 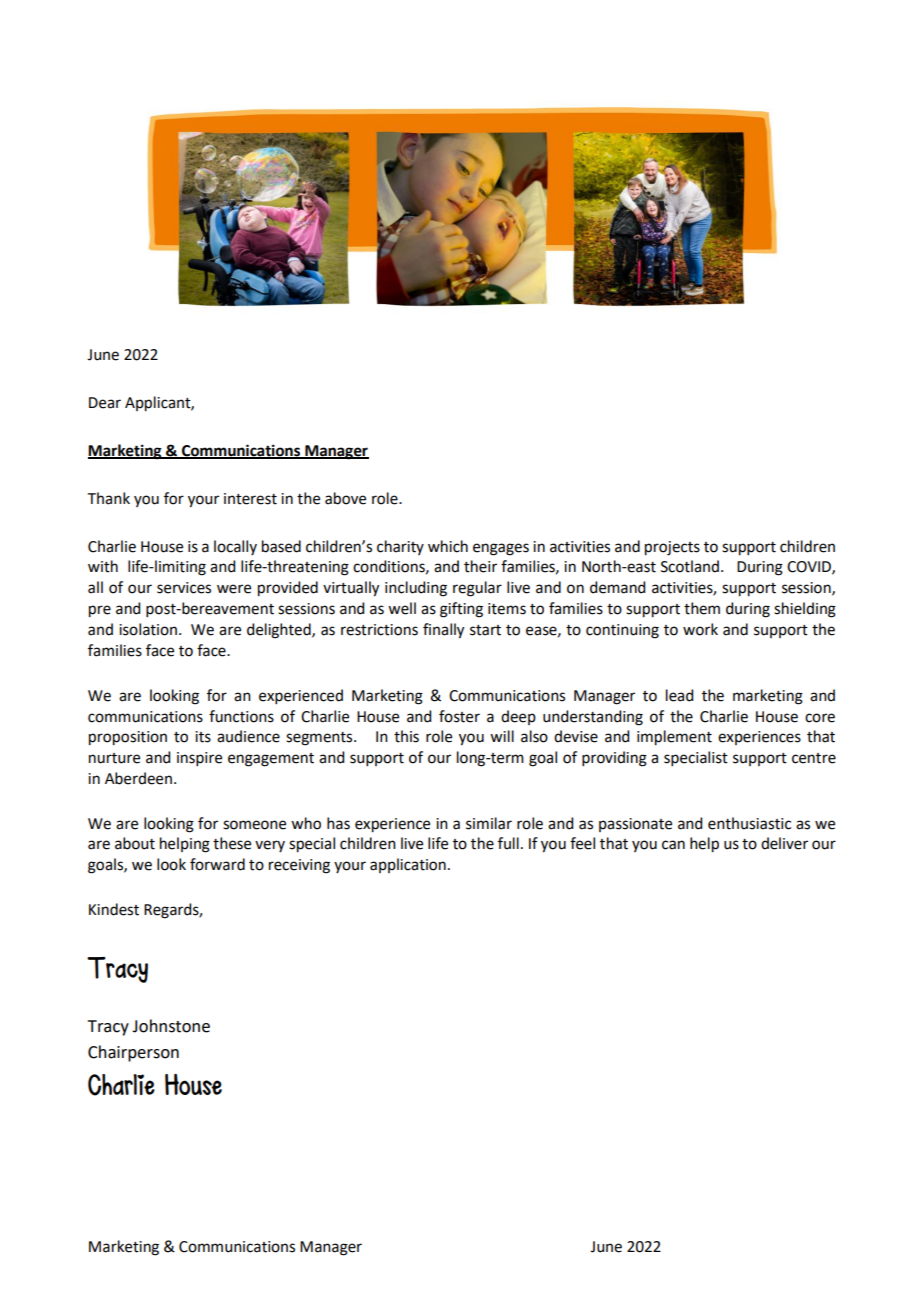 I want to click on feel, so click(x=582, y=843).
